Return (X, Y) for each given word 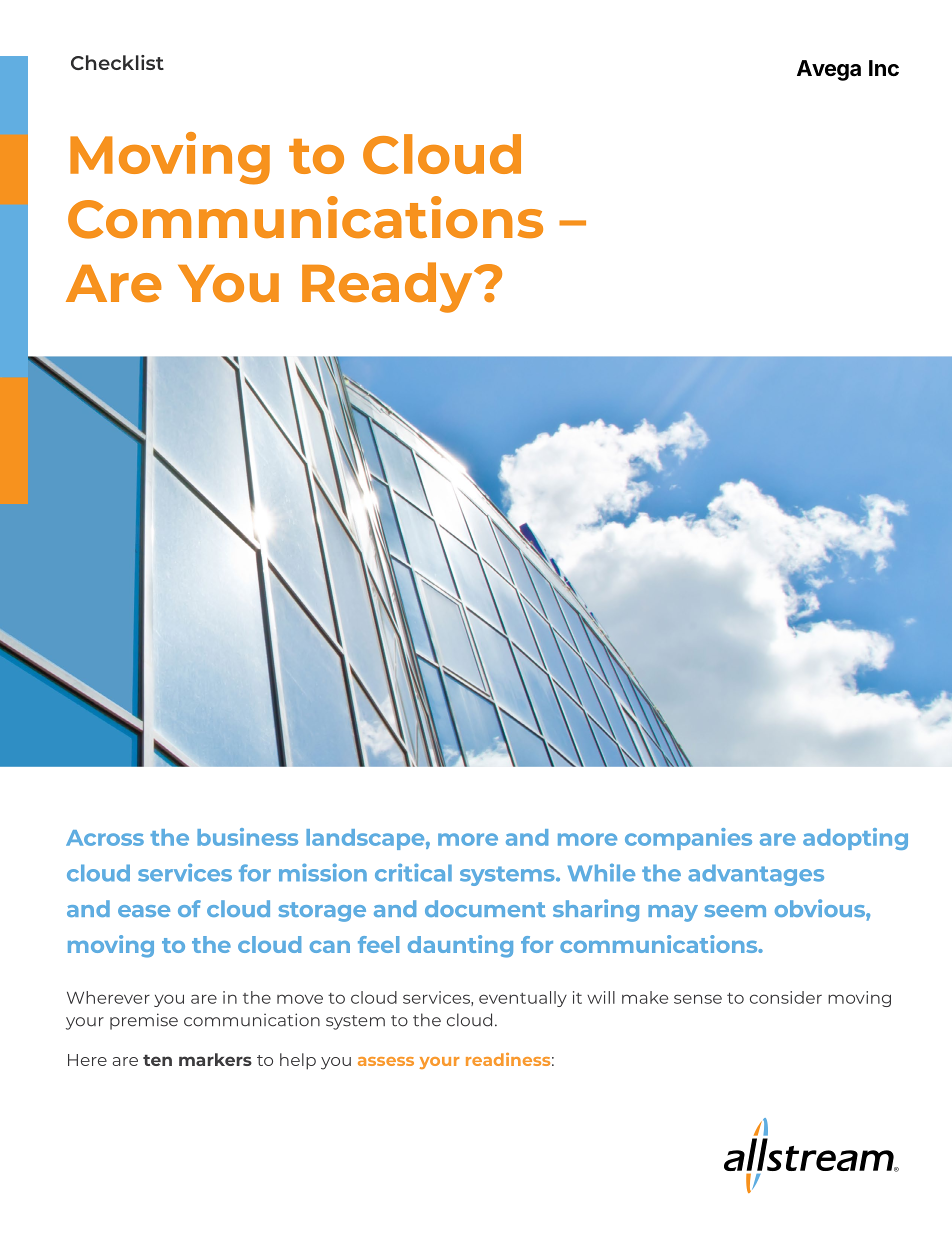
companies (688, 839)
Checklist (117, 62)
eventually (523, 999)
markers (215, 1059)
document (485, 908)
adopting (855, 839)
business (247, 837)
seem (735, 911)
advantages (756, 875)
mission (323, 872)
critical (413, 872)
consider (786, 997)
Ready (388, 287)
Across (105, 838)
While (601, 873)
